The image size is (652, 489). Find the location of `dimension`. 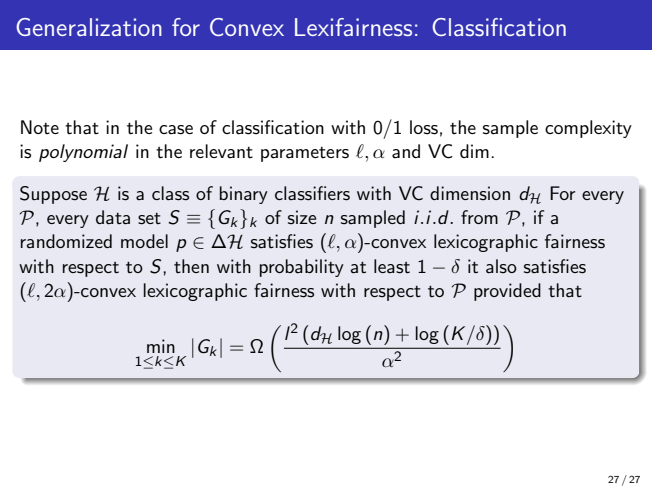

dimension is located at coordinates (470, 193).
